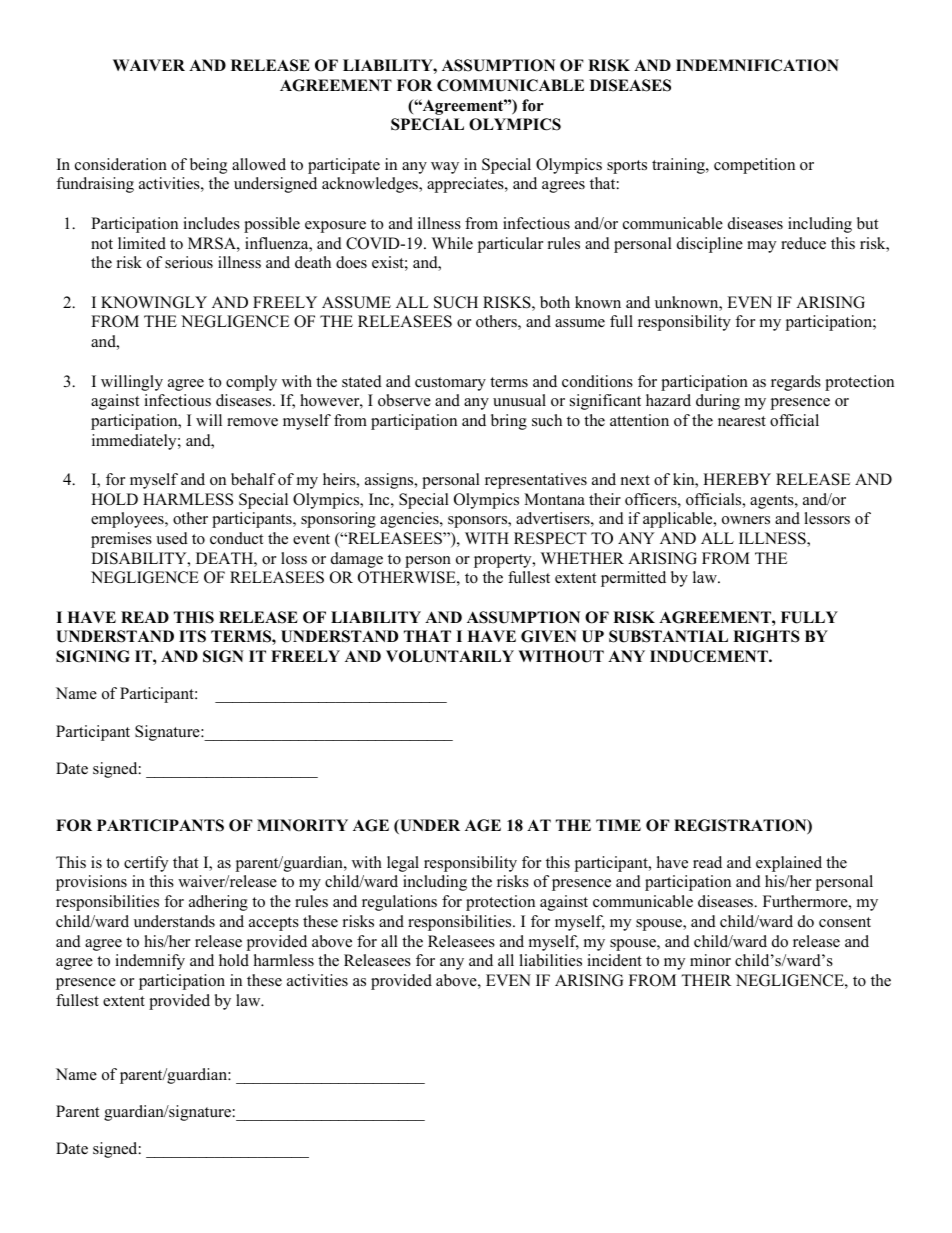 This document has height=1233, width=952. What do you see at coordinates (410, 520) in the document?
I see `agencies` at bounding box center [410, 520].
